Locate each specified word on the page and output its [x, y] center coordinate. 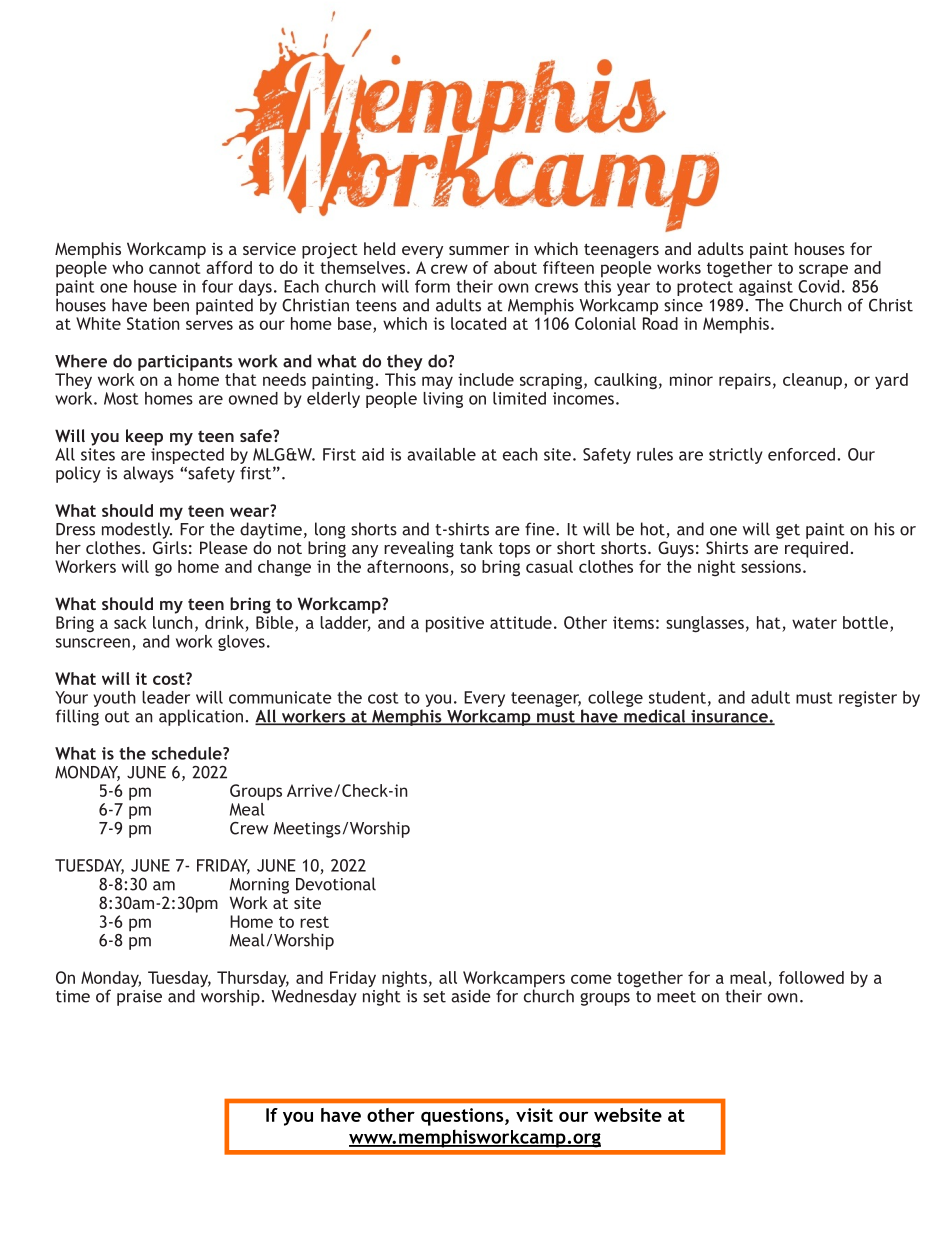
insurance [729, 717]
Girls [170, 547]
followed [811, 977]
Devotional [336, 884]
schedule [188, 753]
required [816, 549]
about [515, 267]
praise [139, 998]
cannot [175, 268]
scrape [823, 271]
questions [463, 1117]
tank [476, 547]
